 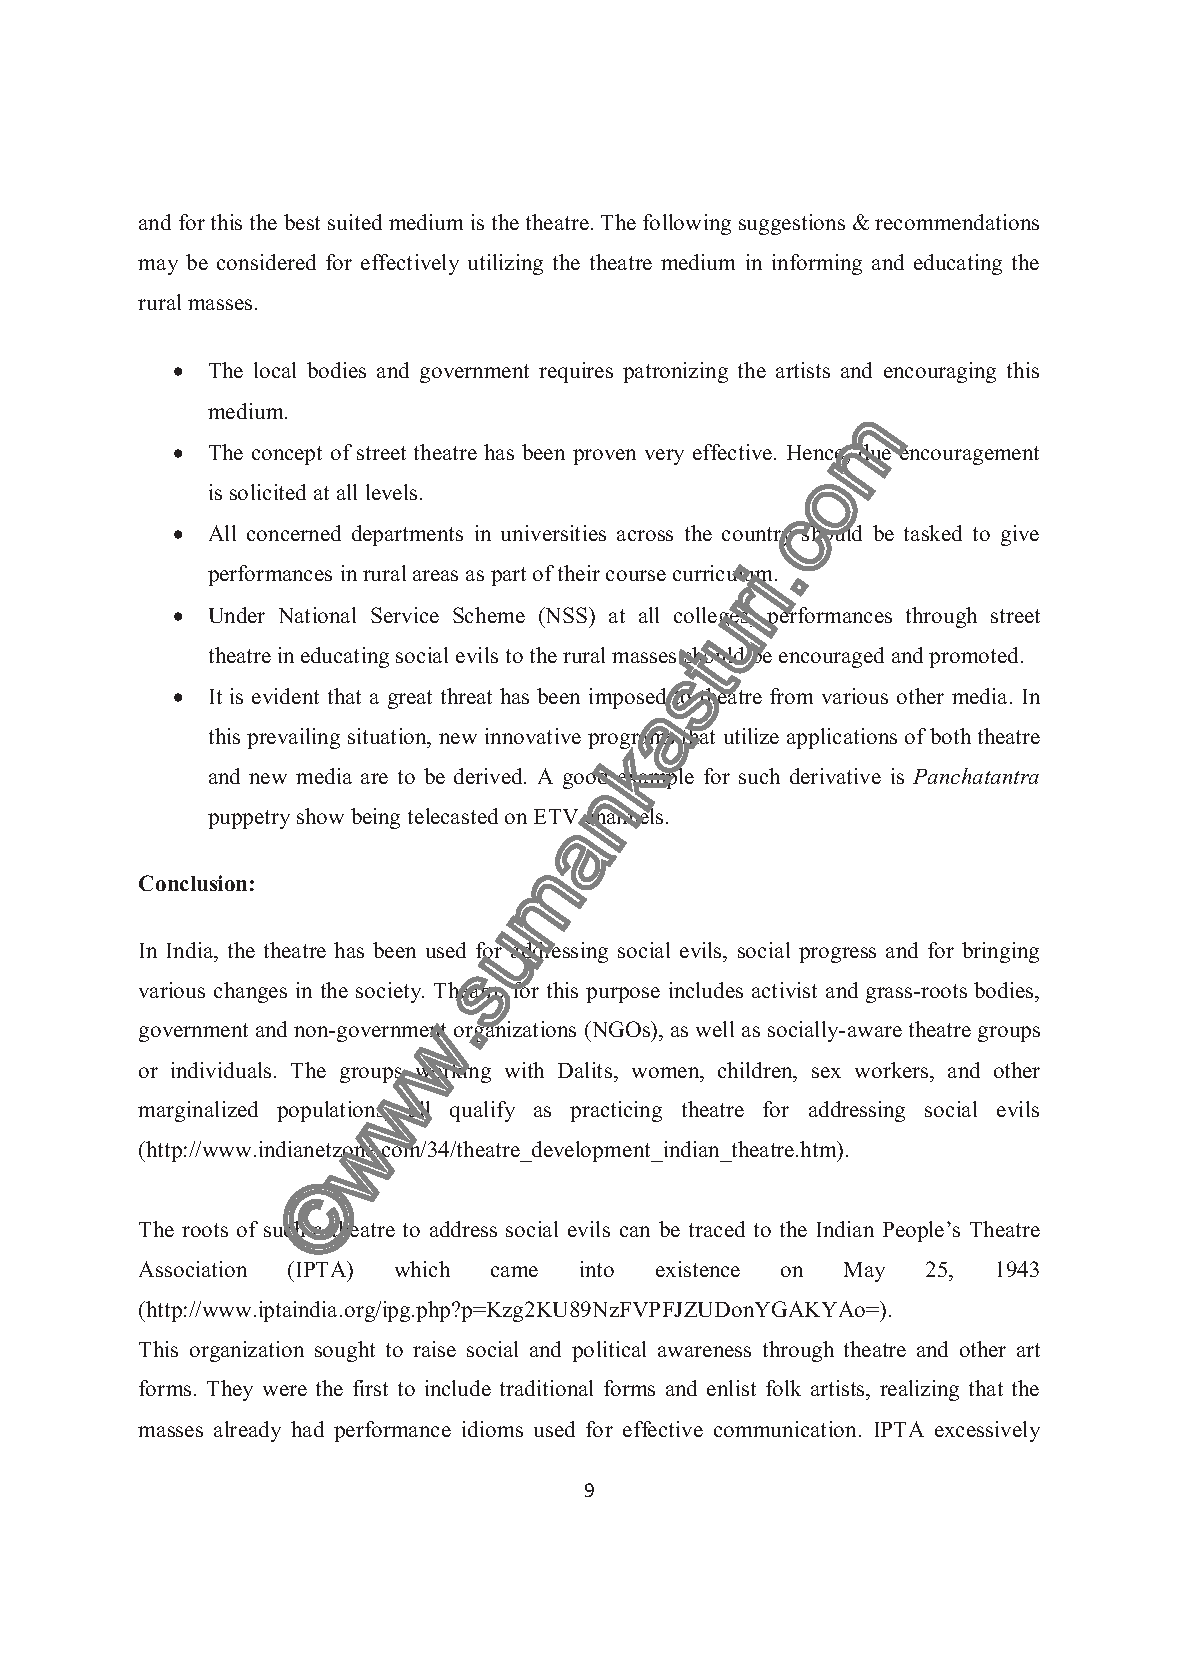 I want to click on considered, so click(x=266, y=262).
